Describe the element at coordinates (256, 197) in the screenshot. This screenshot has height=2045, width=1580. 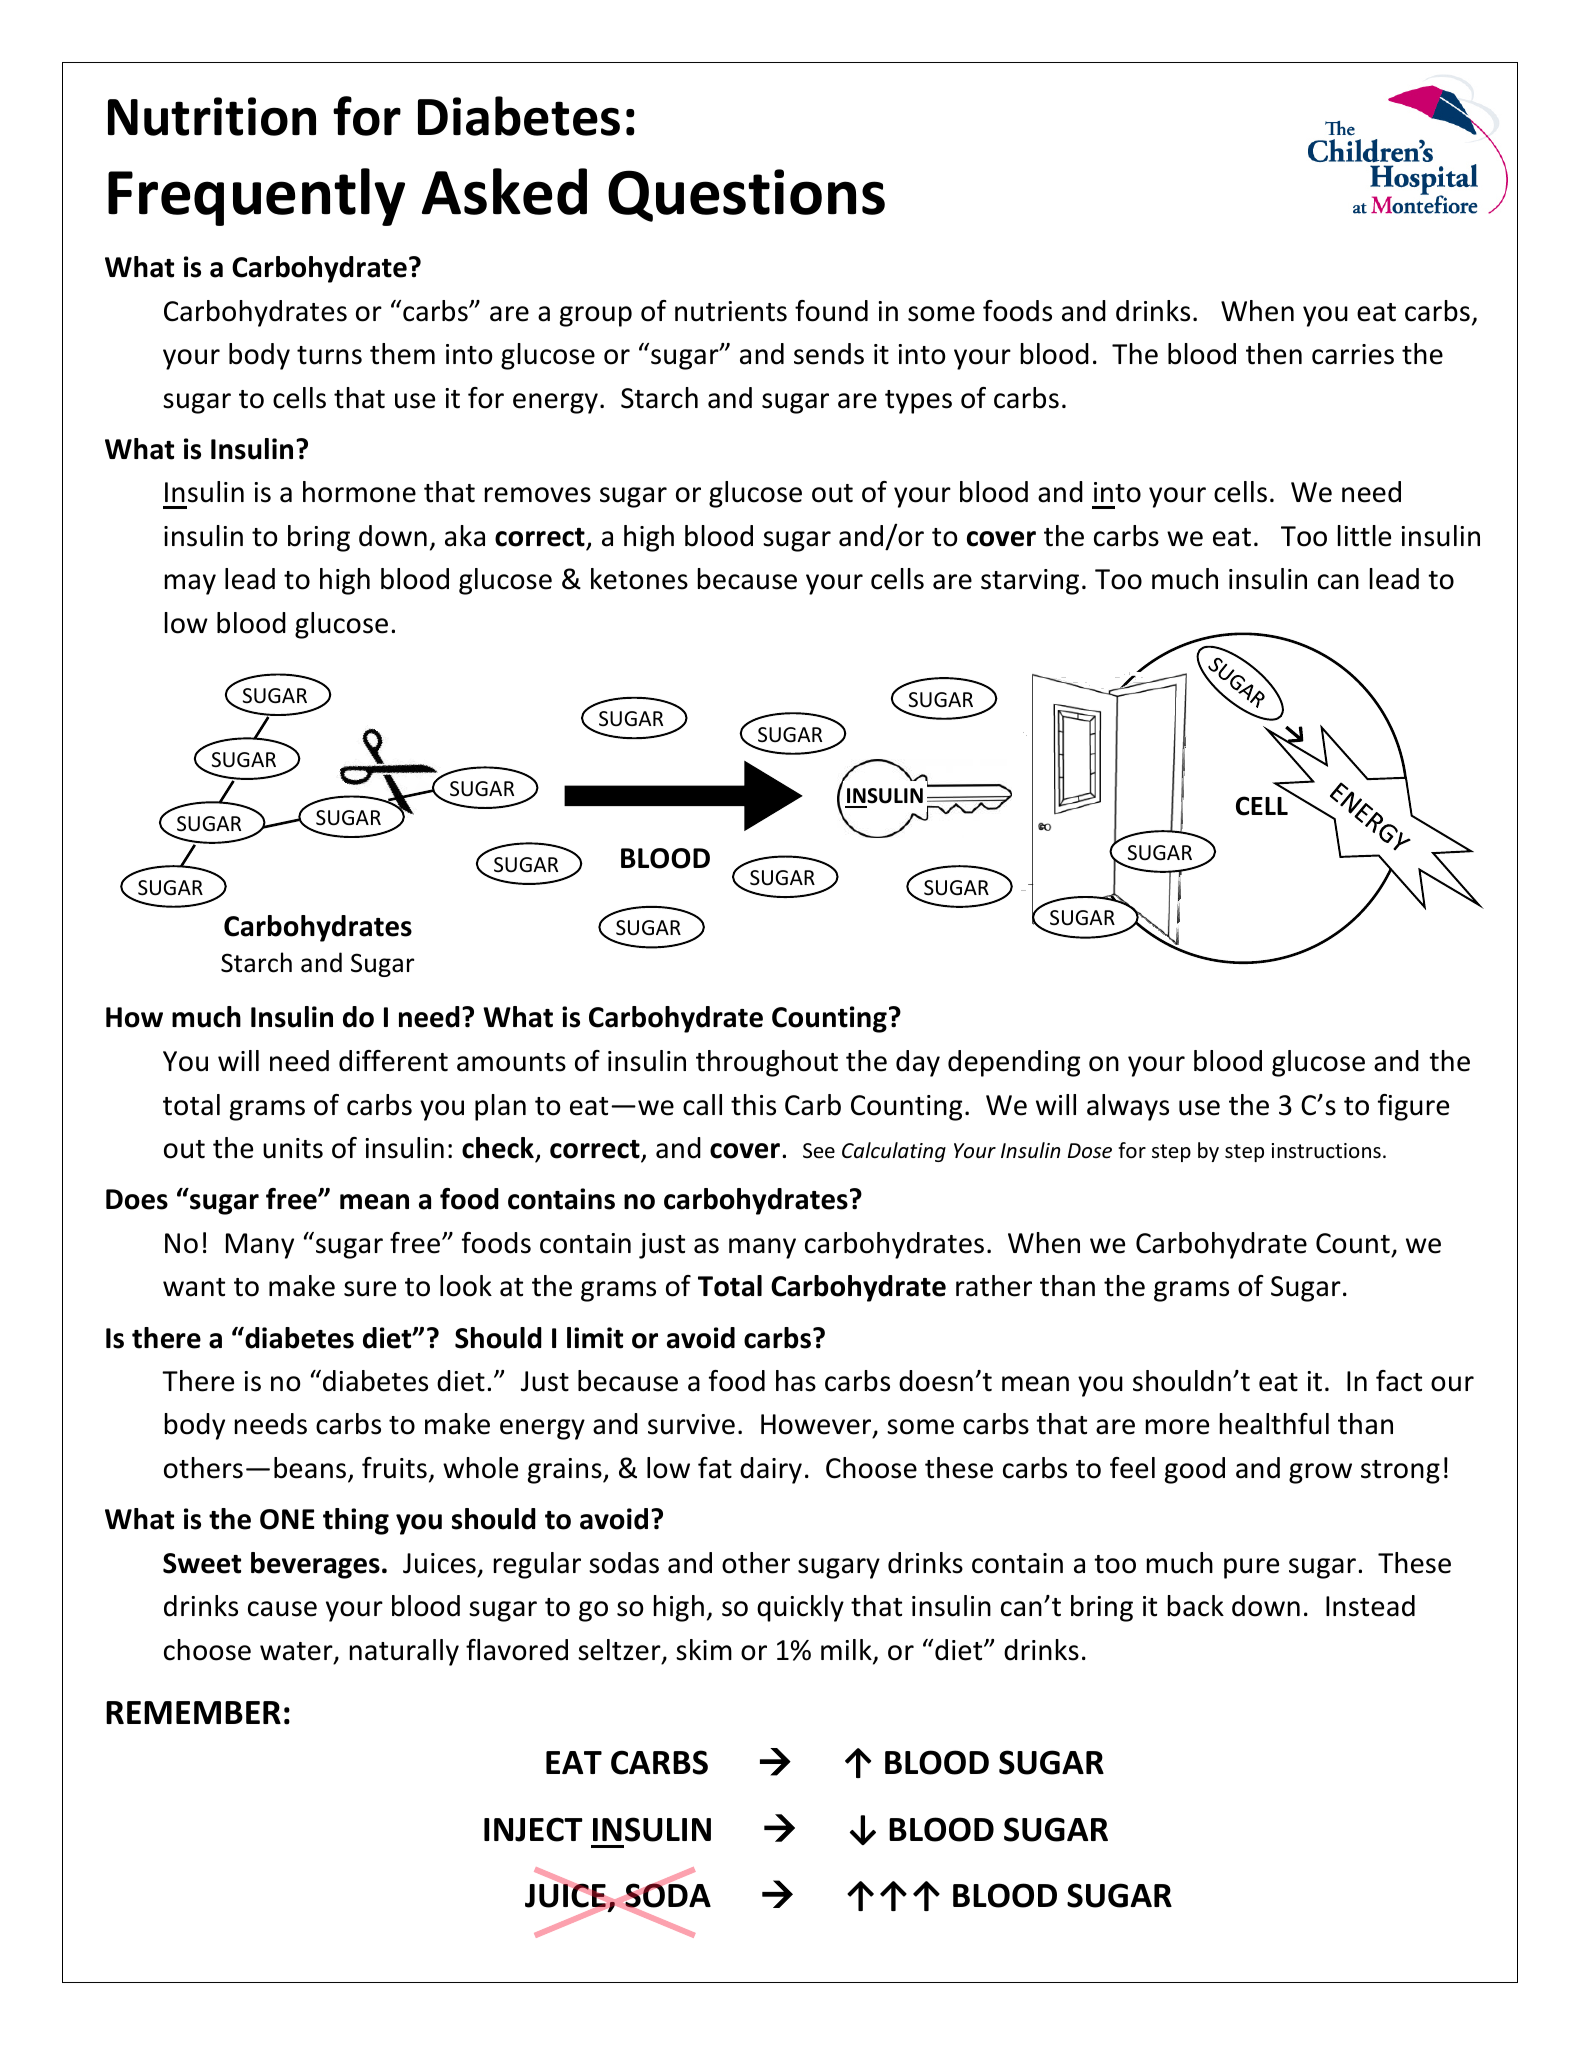
I see `Frequently` at that location.
